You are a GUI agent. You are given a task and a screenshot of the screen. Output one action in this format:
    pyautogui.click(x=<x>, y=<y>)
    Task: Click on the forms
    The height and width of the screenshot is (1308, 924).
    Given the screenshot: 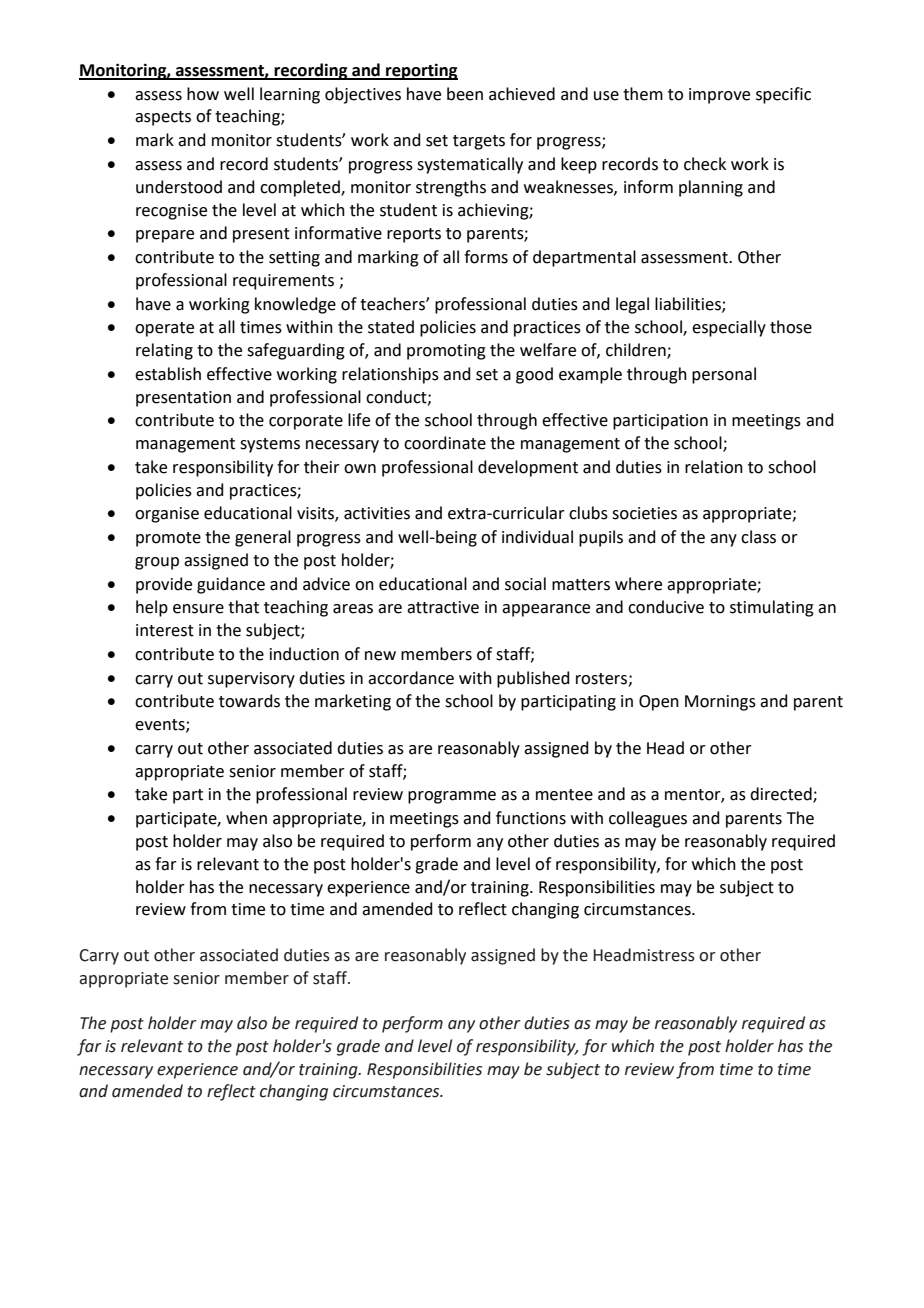 What is the action you would take?
    pyautogui.click(x=486, y=257)
